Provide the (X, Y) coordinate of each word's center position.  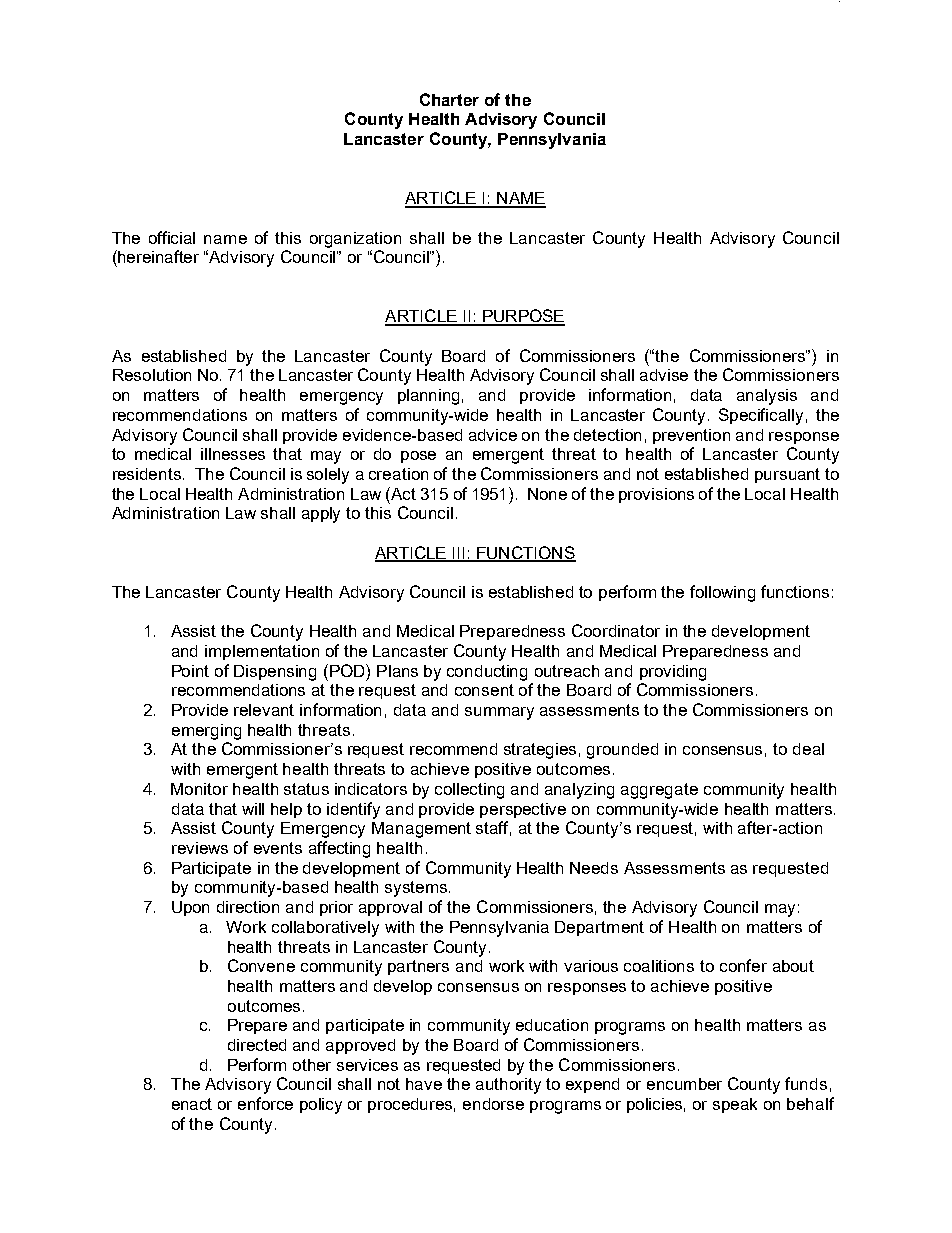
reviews (200, 848)
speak (735, 1105)
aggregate (659, 791)
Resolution (152, 375)
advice (493, 435)
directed (257, 1045)
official (172, 237)
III (459, 554)
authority (508, 1086)
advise (664, 375)
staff (493, 828)
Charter (449, 99)
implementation (262, 652)
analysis (767, 397)
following (722, 593)
